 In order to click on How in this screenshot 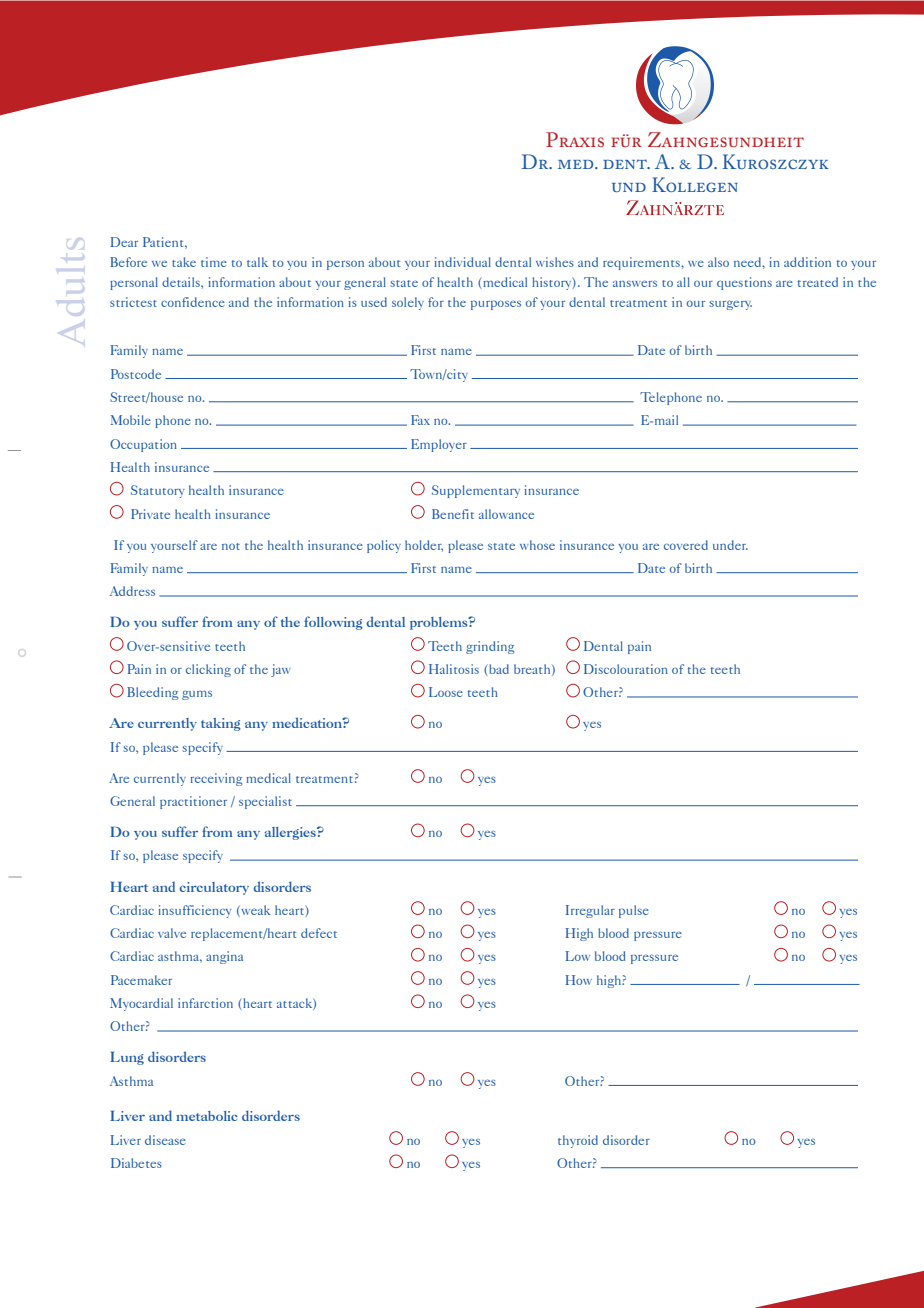, I will do `click(578, 980)`.
